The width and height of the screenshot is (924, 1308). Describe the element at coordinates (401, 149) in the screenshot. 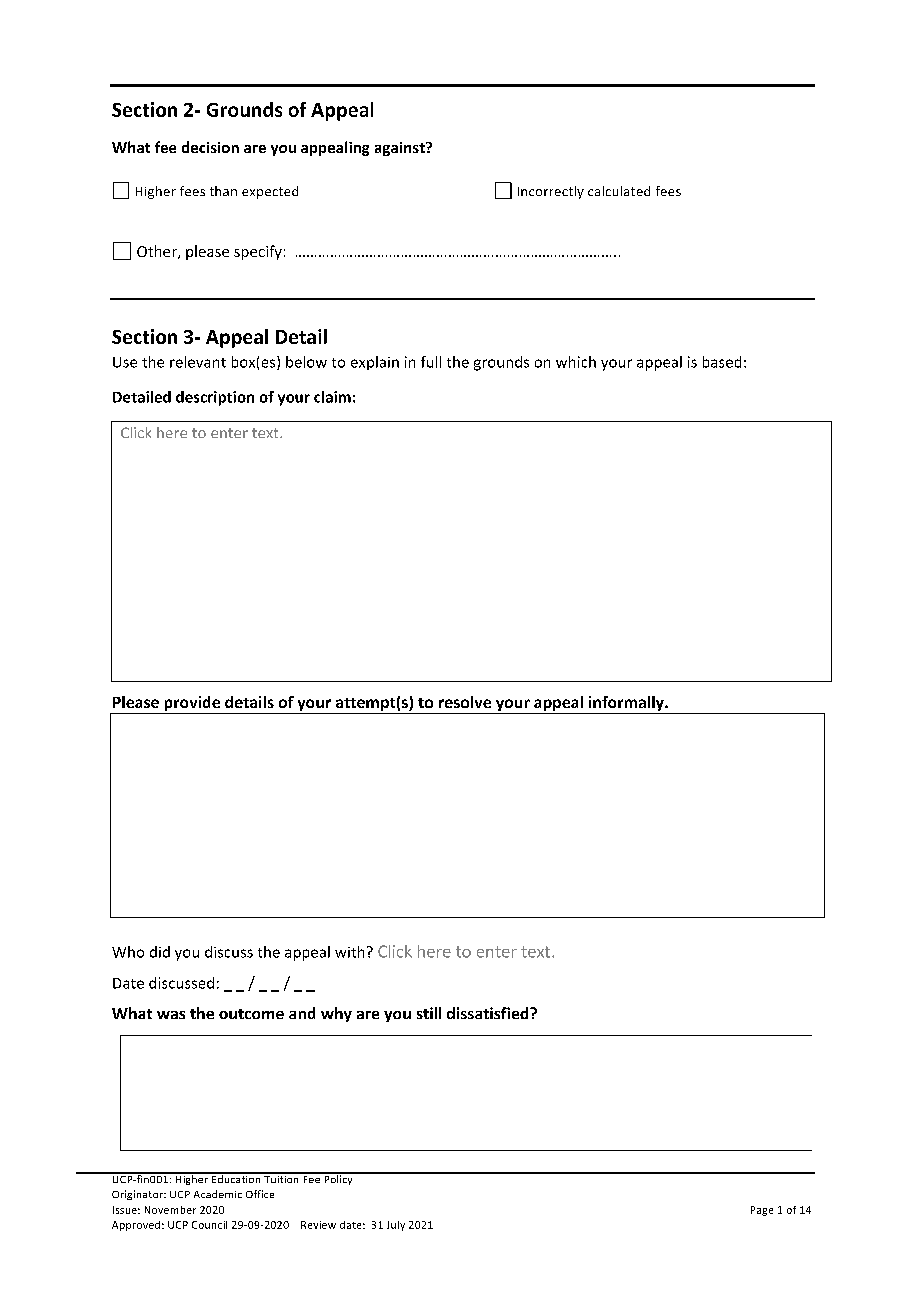

I see `against` at that location.
